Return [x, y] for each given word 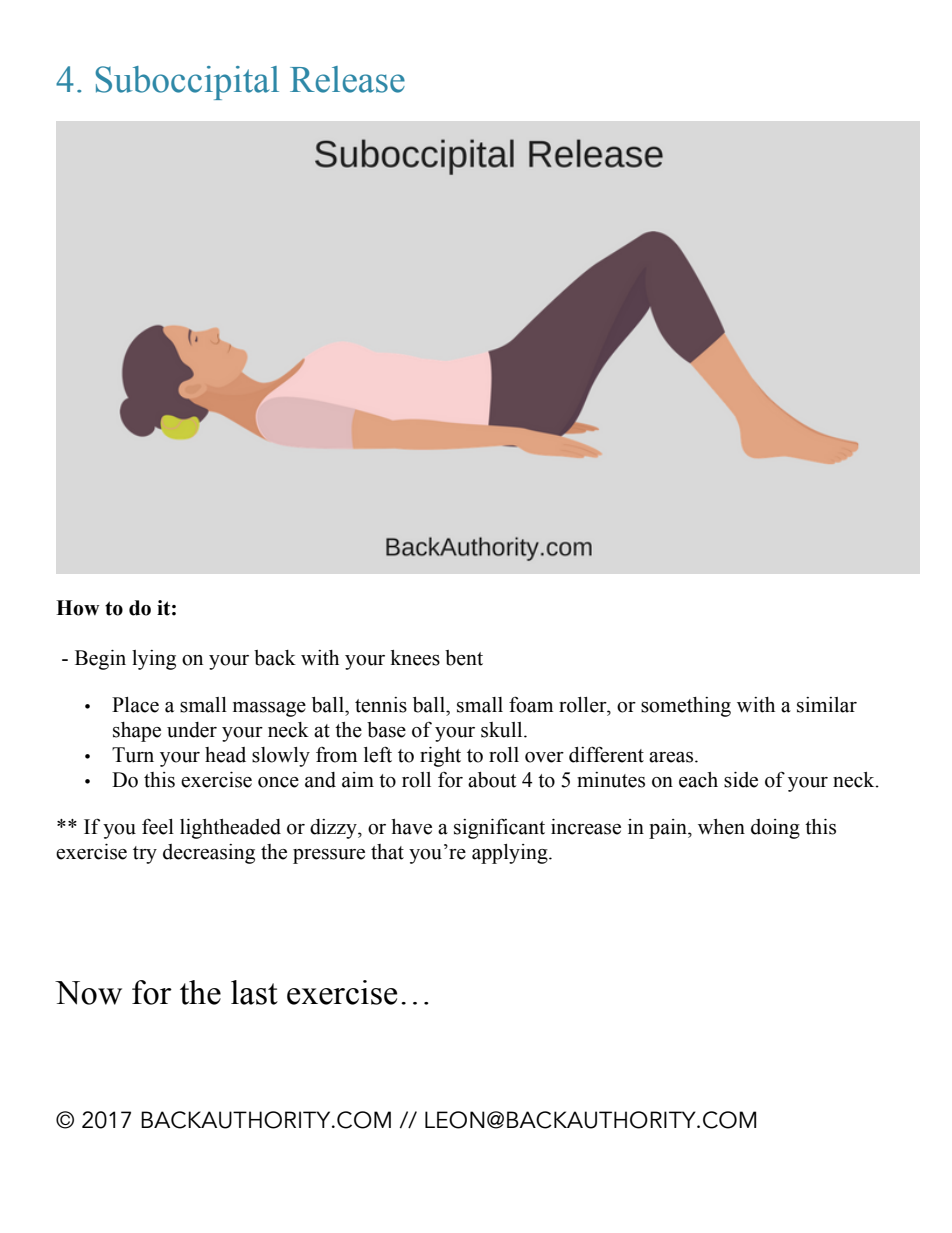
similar [827, 705]
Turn [133, 755]
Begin [100, 660]
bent [464, 658]
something [686, 707]
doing [775, 829]
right [440, 757]
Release [347, 79]
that [387, 852]
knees [415, 658]
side [741, 780]
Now [88, 993]
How [78, 608]
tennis [381, 705]
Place [135, 705]
